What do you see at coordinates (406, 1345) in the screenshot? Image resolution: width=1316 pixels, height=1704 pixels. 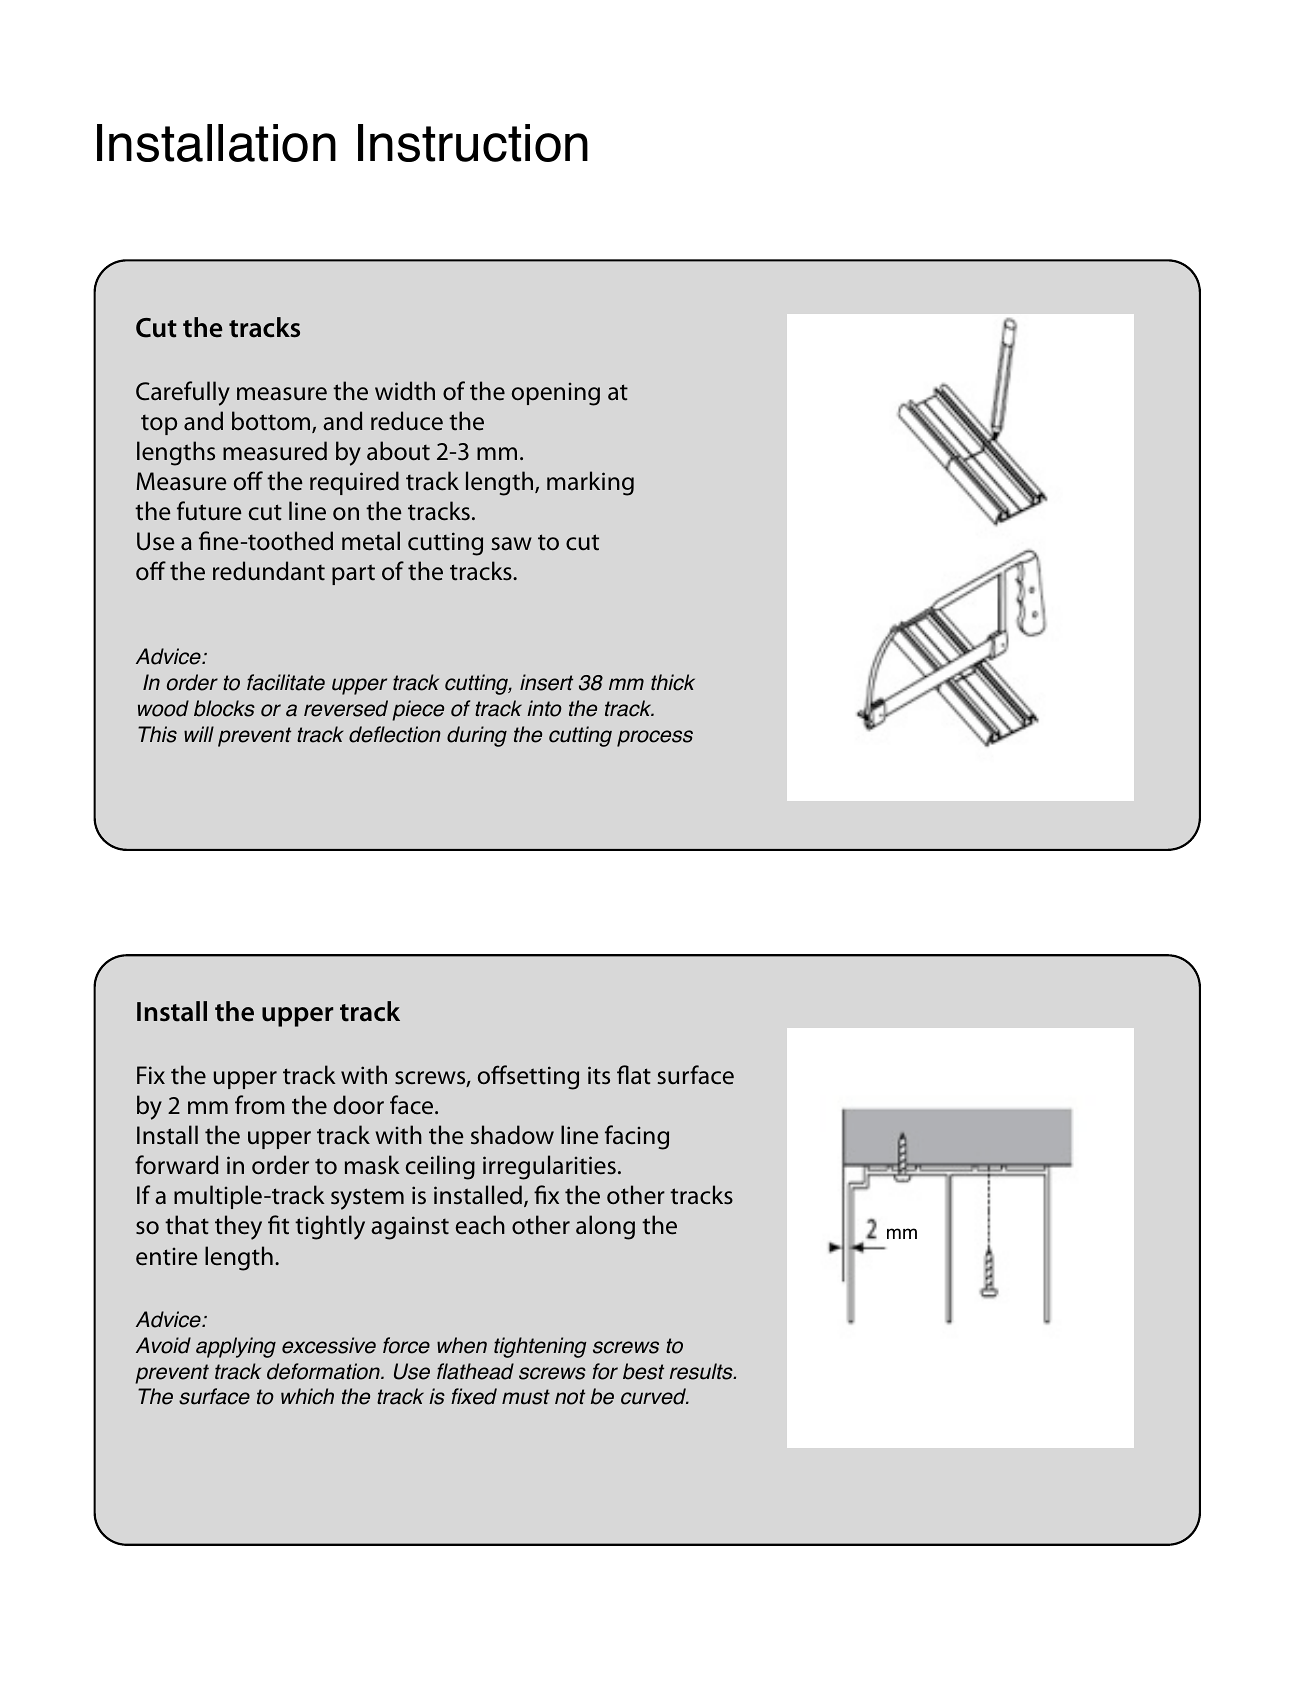 I see `force` at bounding box center [406, 1345].
